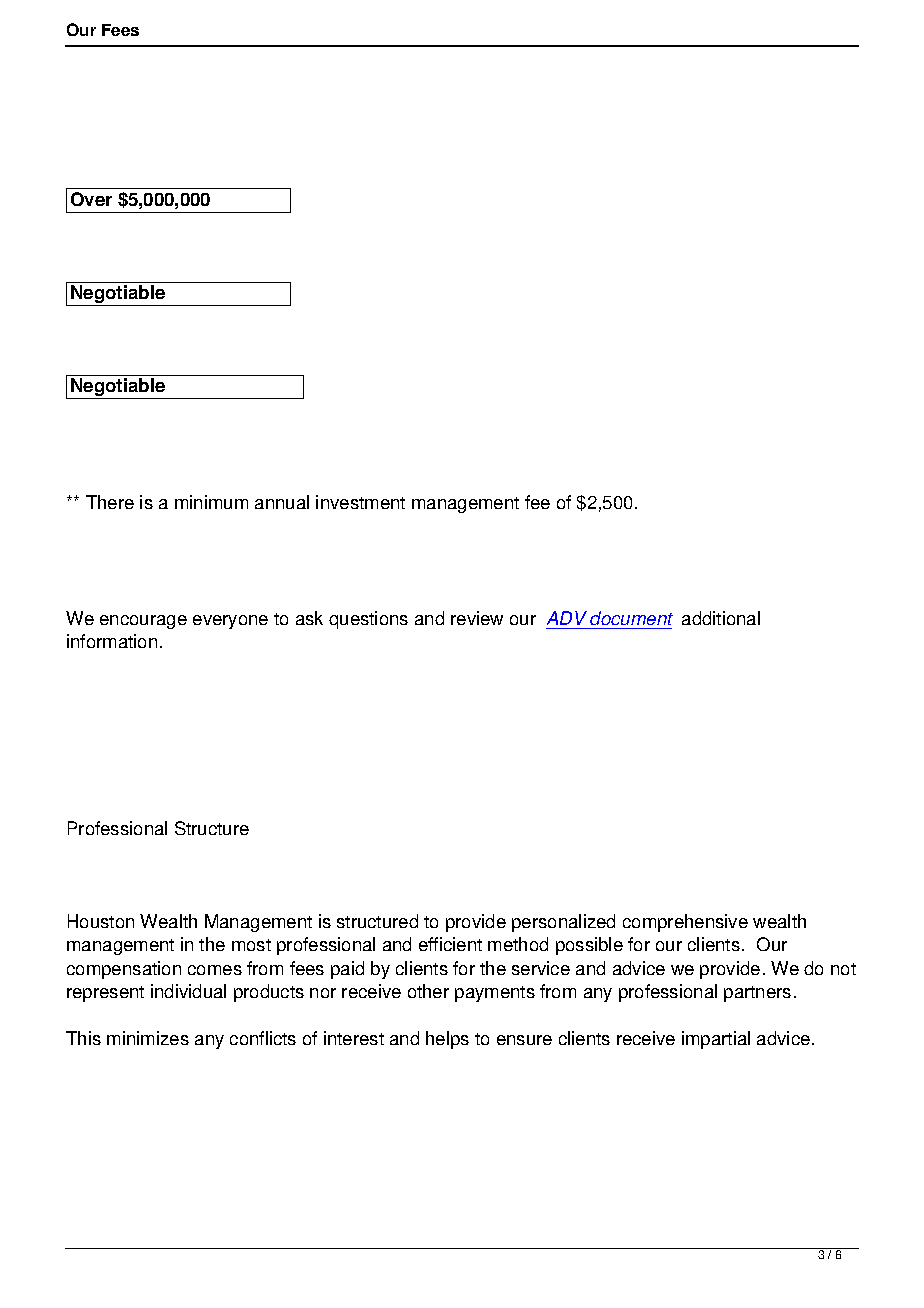 Image resolution: width=924 pixels, height=1308 pixels. I want to click on investment, so click(360, 502).
